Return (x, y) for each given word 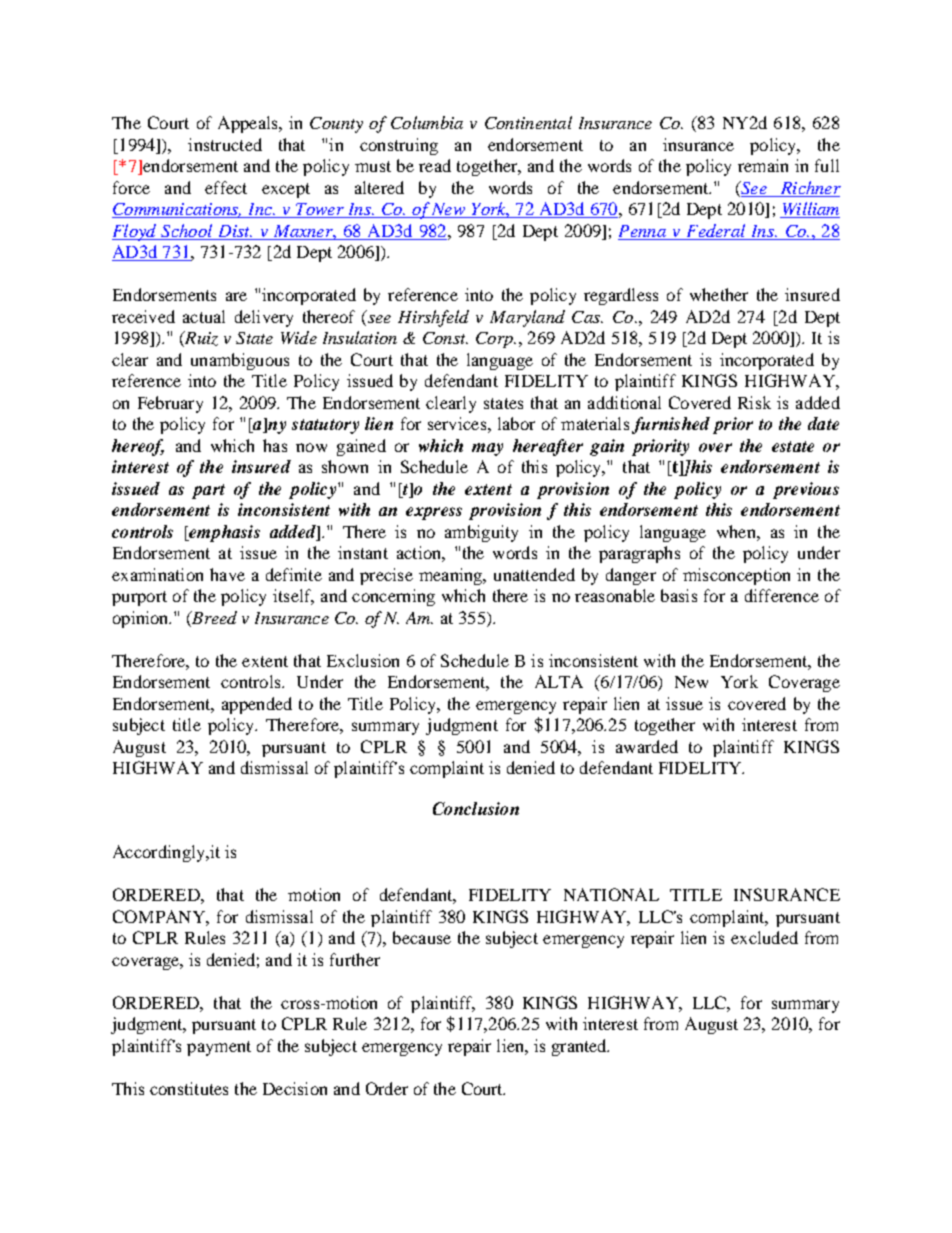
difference (782, 595)
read (435, 165)
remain (763, 165)
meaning (452, 576)
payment (219, 1048)
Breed (213, 617)
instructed (225, 144)
